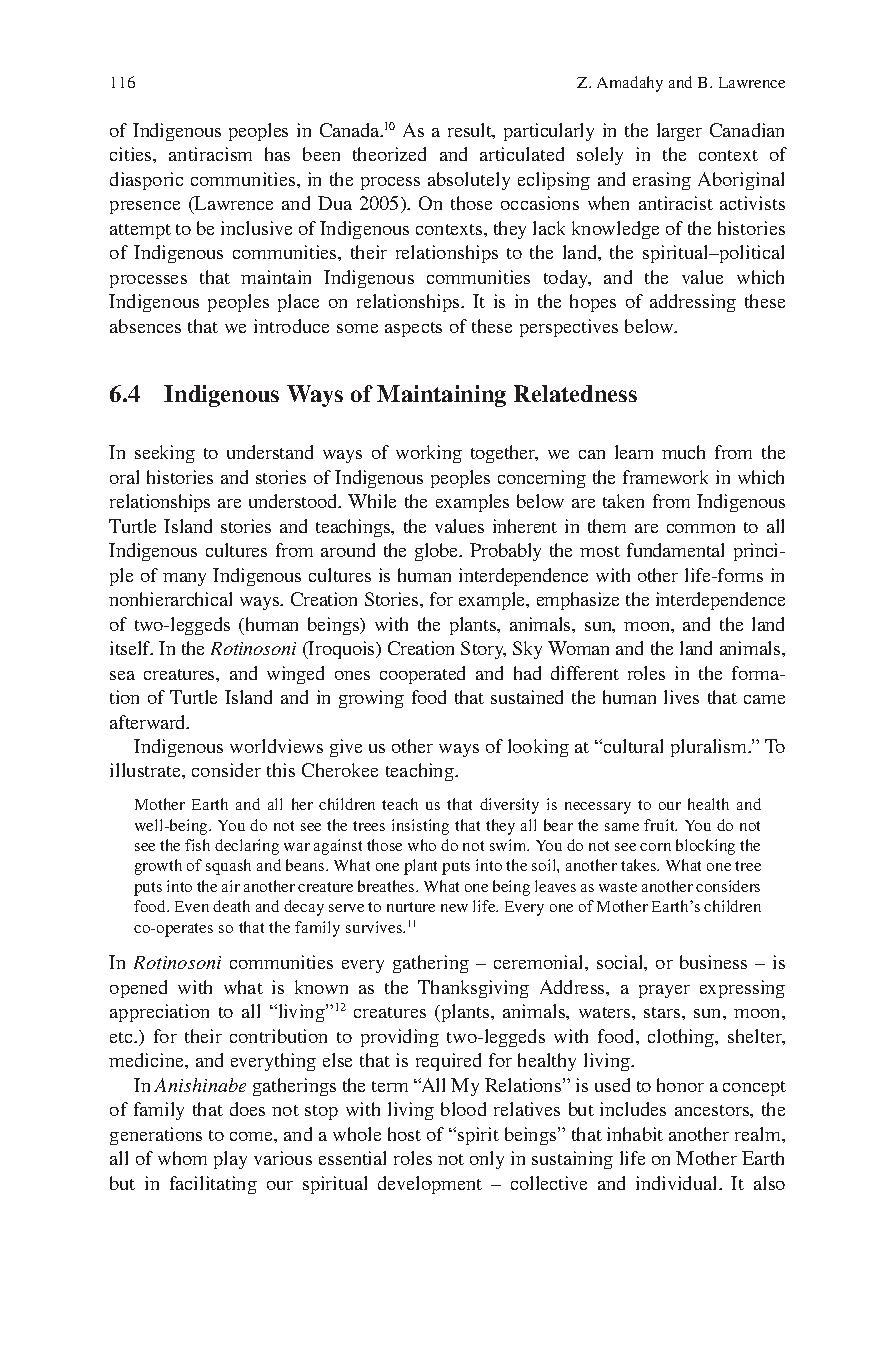 The image size is (896, 1359). What do you see at coordinates (469, 181) in the screenshot?
I see `absolutely` at bounding box center [469, 181].
